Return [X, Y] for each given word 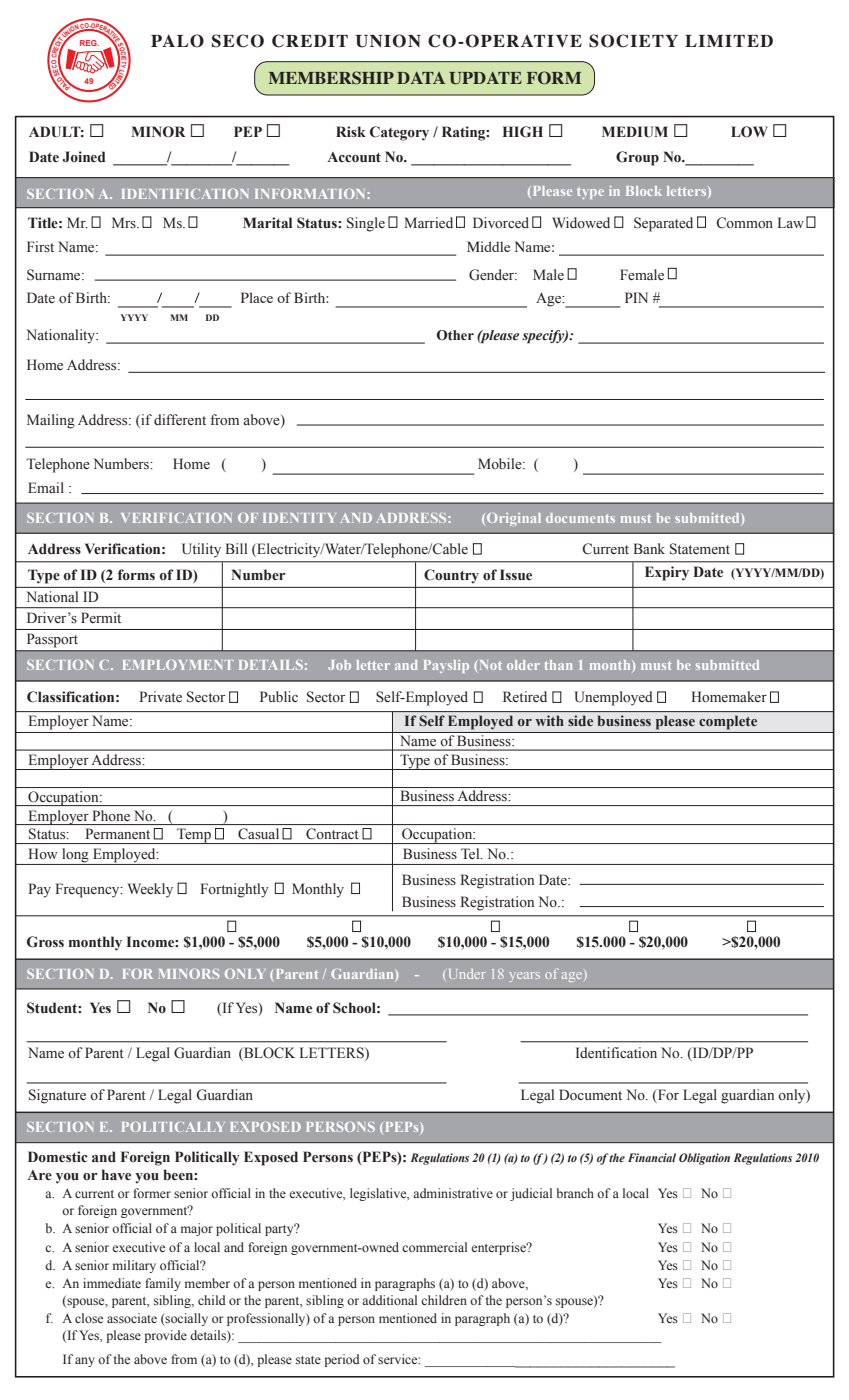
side [580, 720]
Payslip [446, 666]
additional [389, 1300]
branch [575, 1193]
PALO [177, 41]
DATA [421, 78]
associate [132, 1318]
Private [160, 696]
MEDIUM [635, 132]
